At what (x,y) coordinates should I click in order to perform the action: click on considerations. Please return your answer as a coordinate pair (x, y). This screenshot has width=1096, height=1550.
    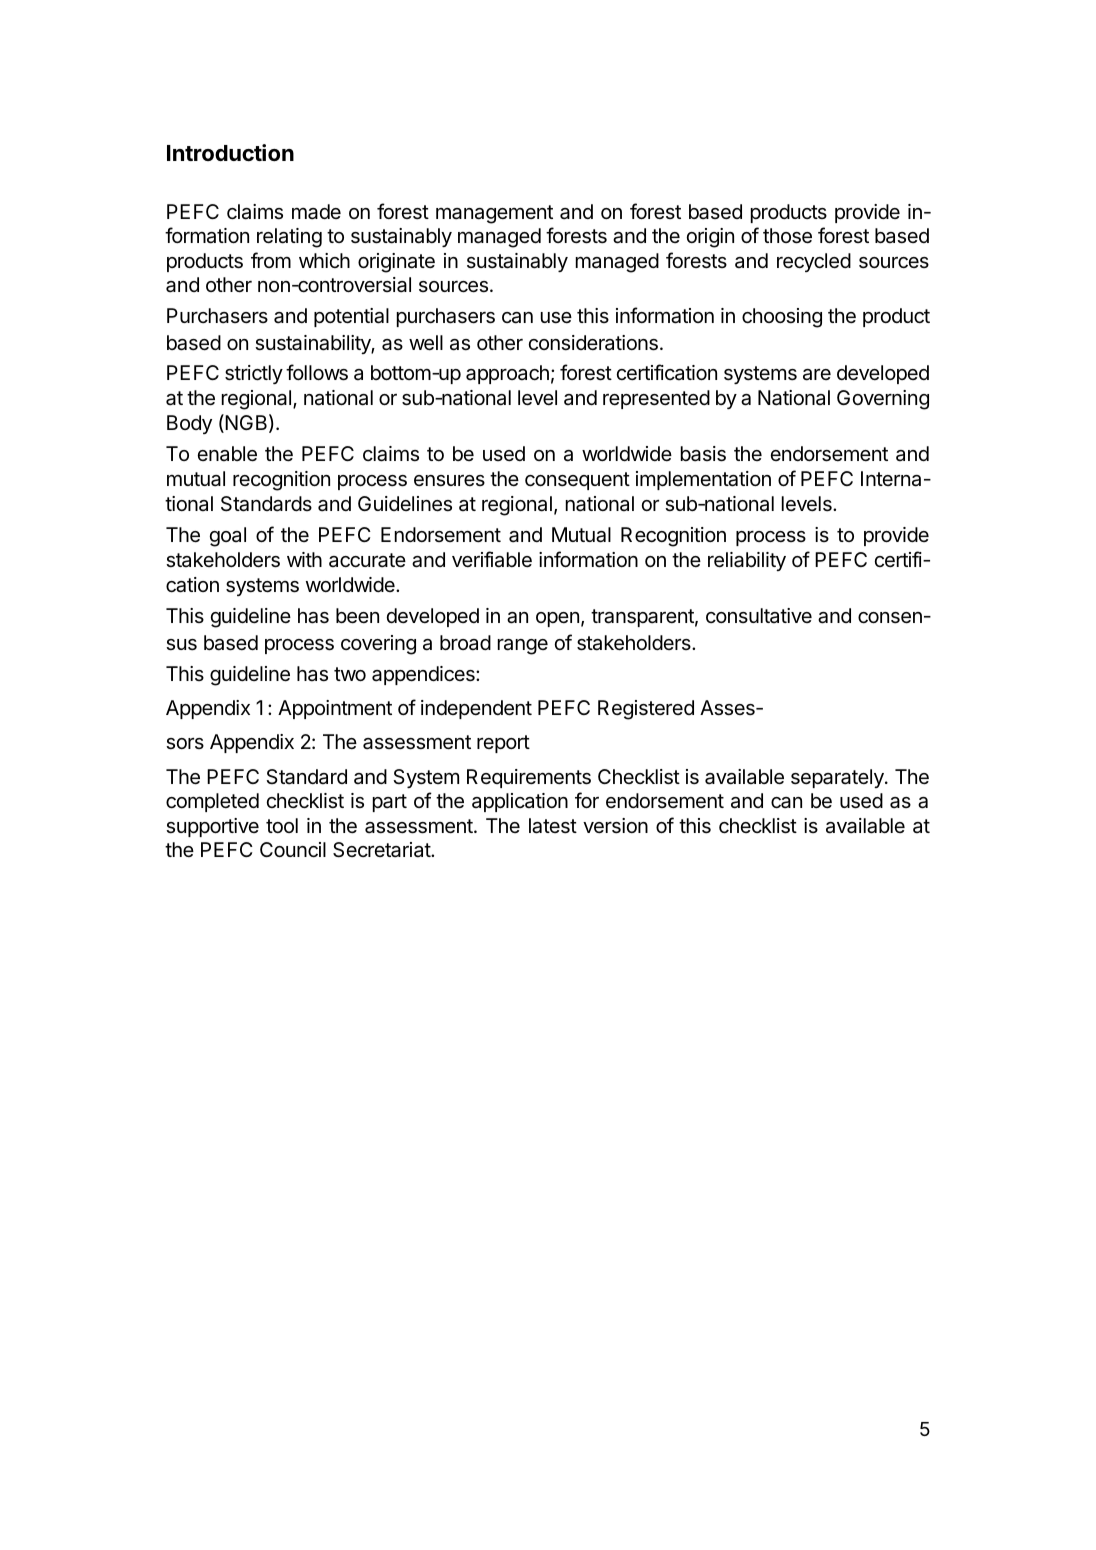
    Looking at the image, I should click on (593, 343).
